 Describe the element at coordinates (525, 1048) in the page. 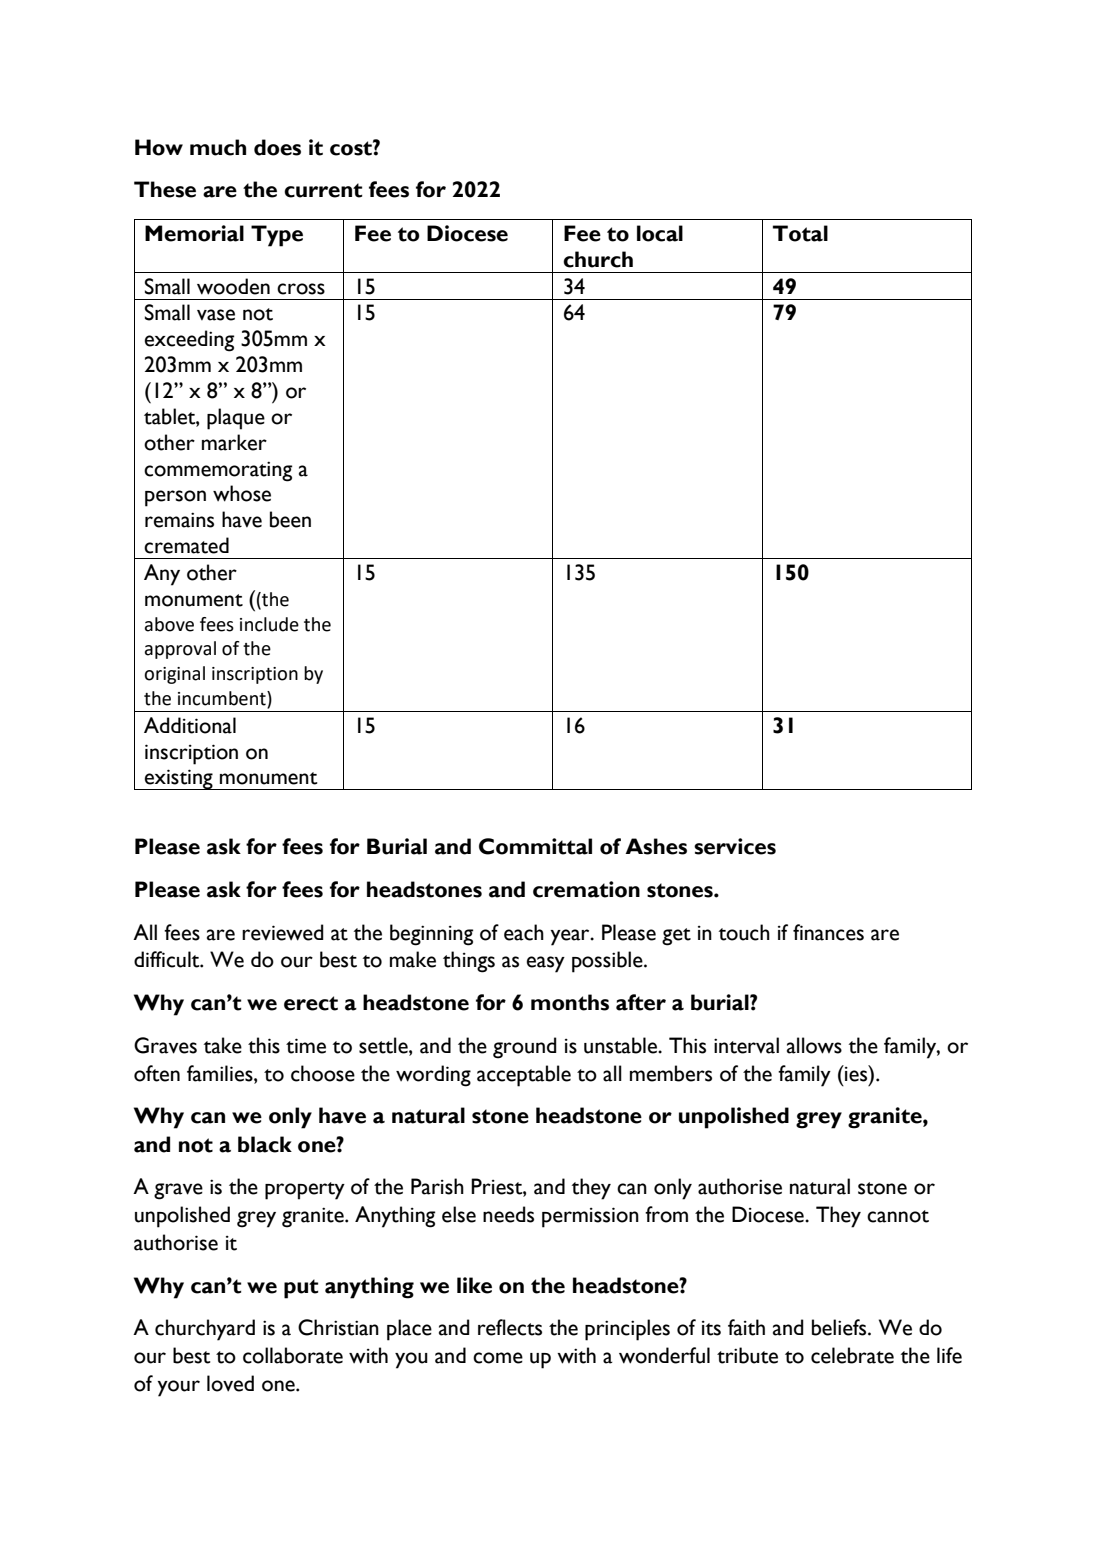

I see `ground` at that location.
